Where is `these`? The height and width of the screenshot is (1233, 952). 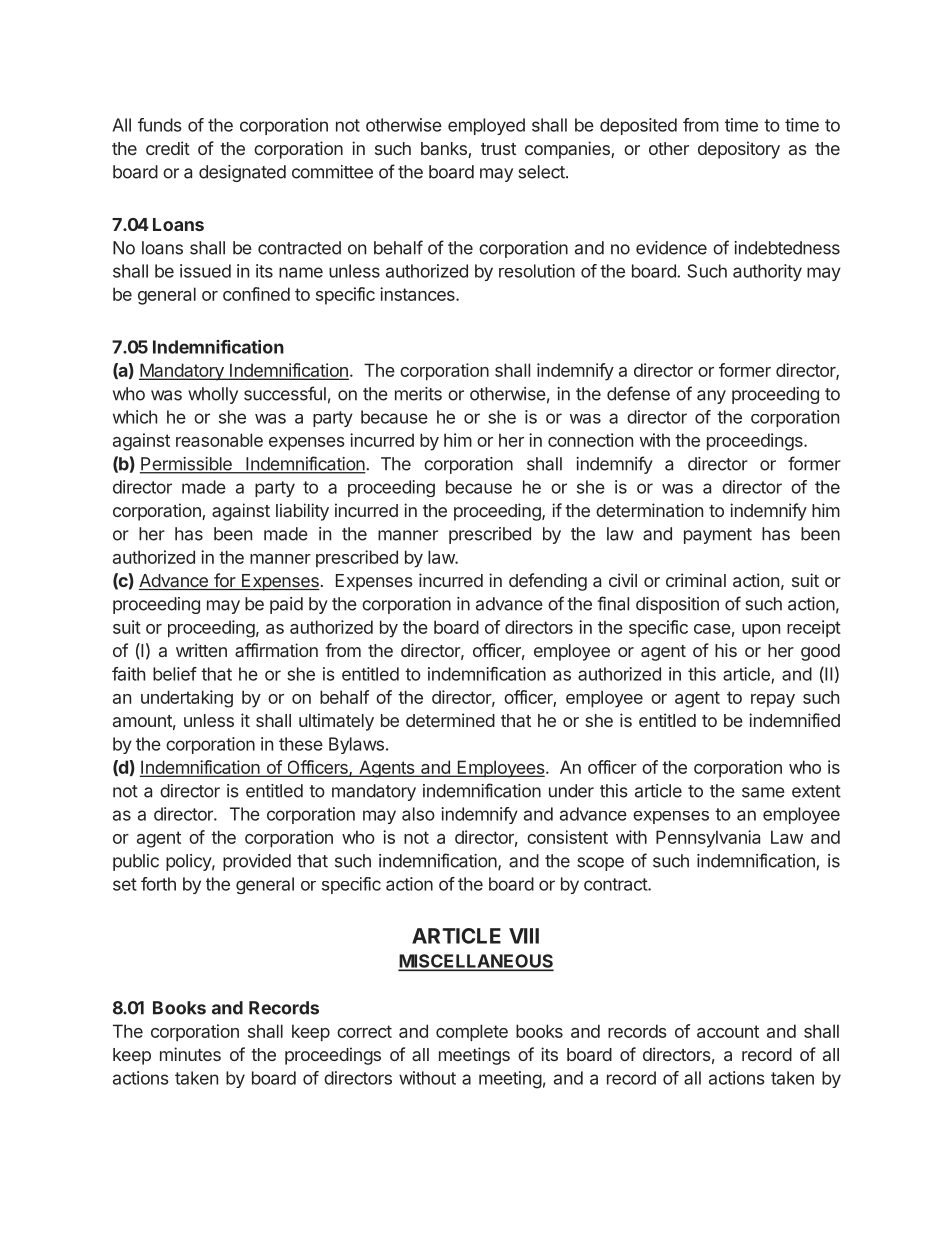
these is located at coordinates (301, 744).
